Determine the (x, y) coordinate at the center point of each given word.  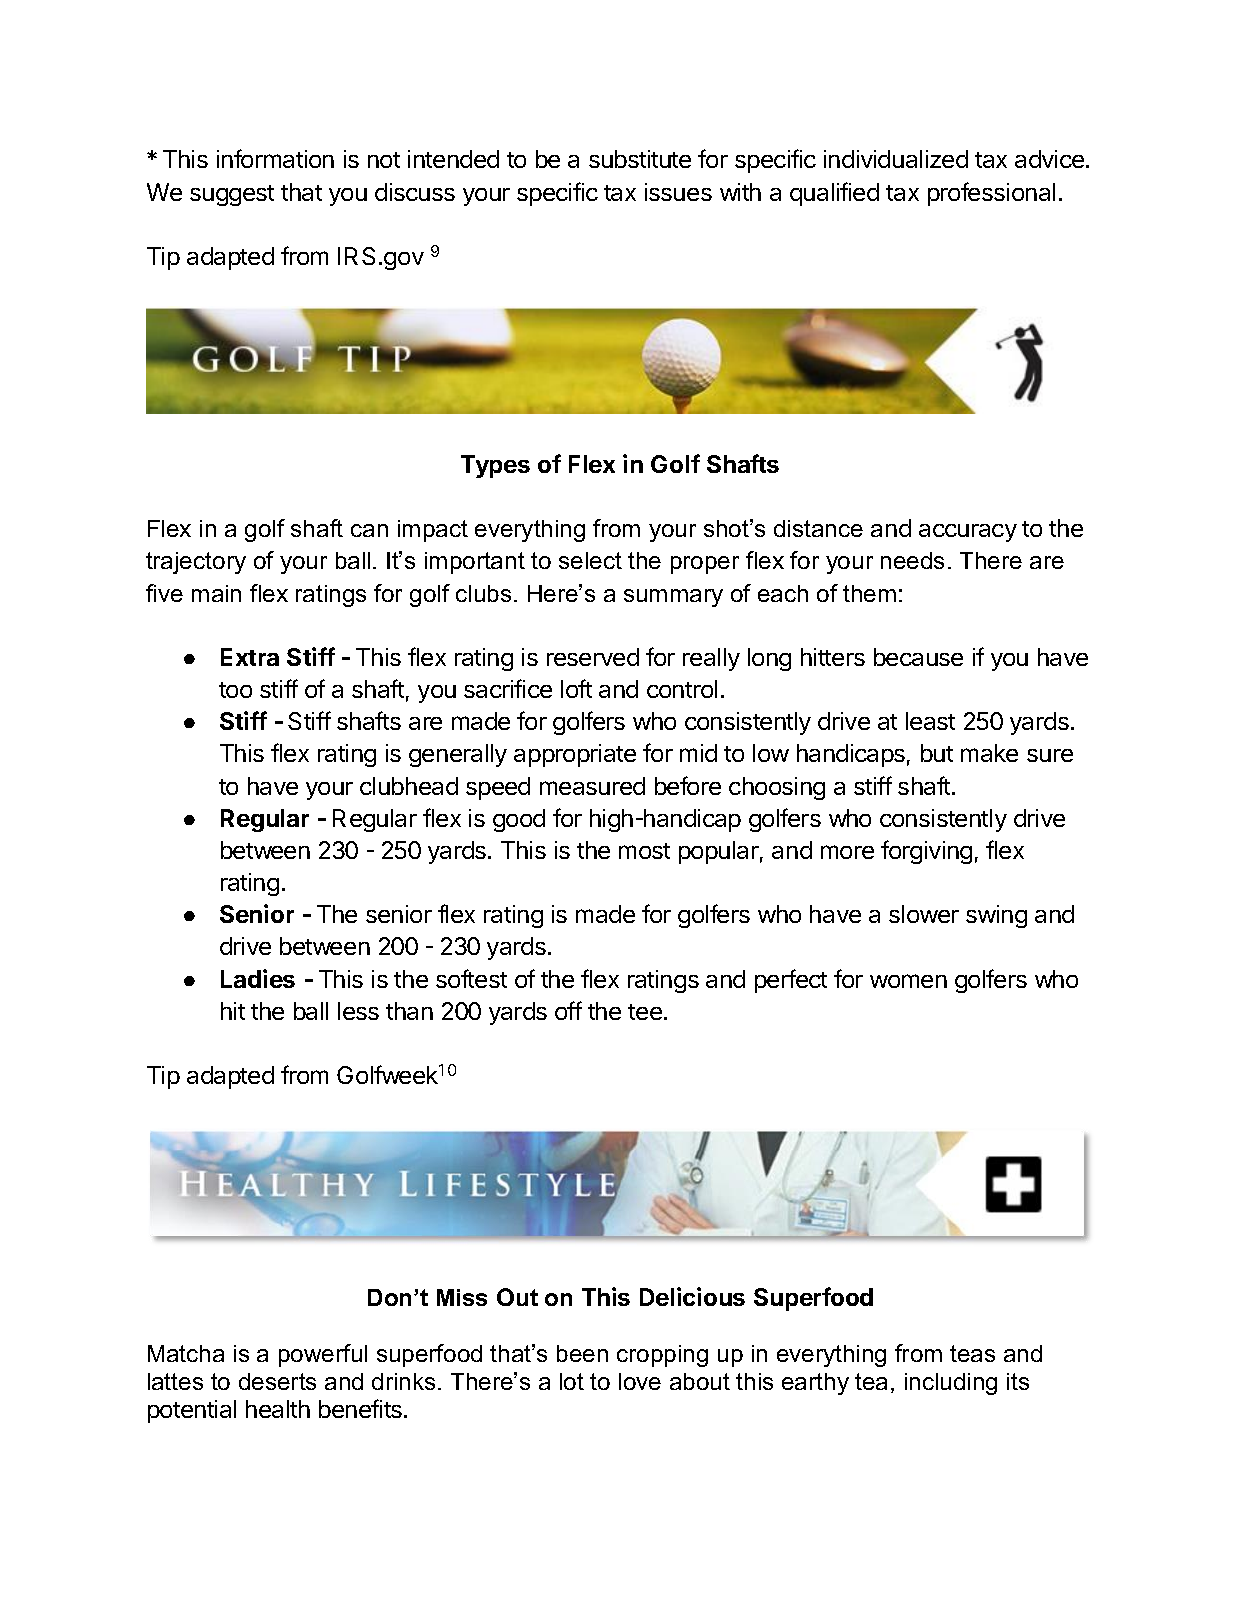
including (951, 1384)
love (640, 1381)
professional (991, 194)
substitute (640, 159)
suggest (232, 195)
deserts (277, 1381)
